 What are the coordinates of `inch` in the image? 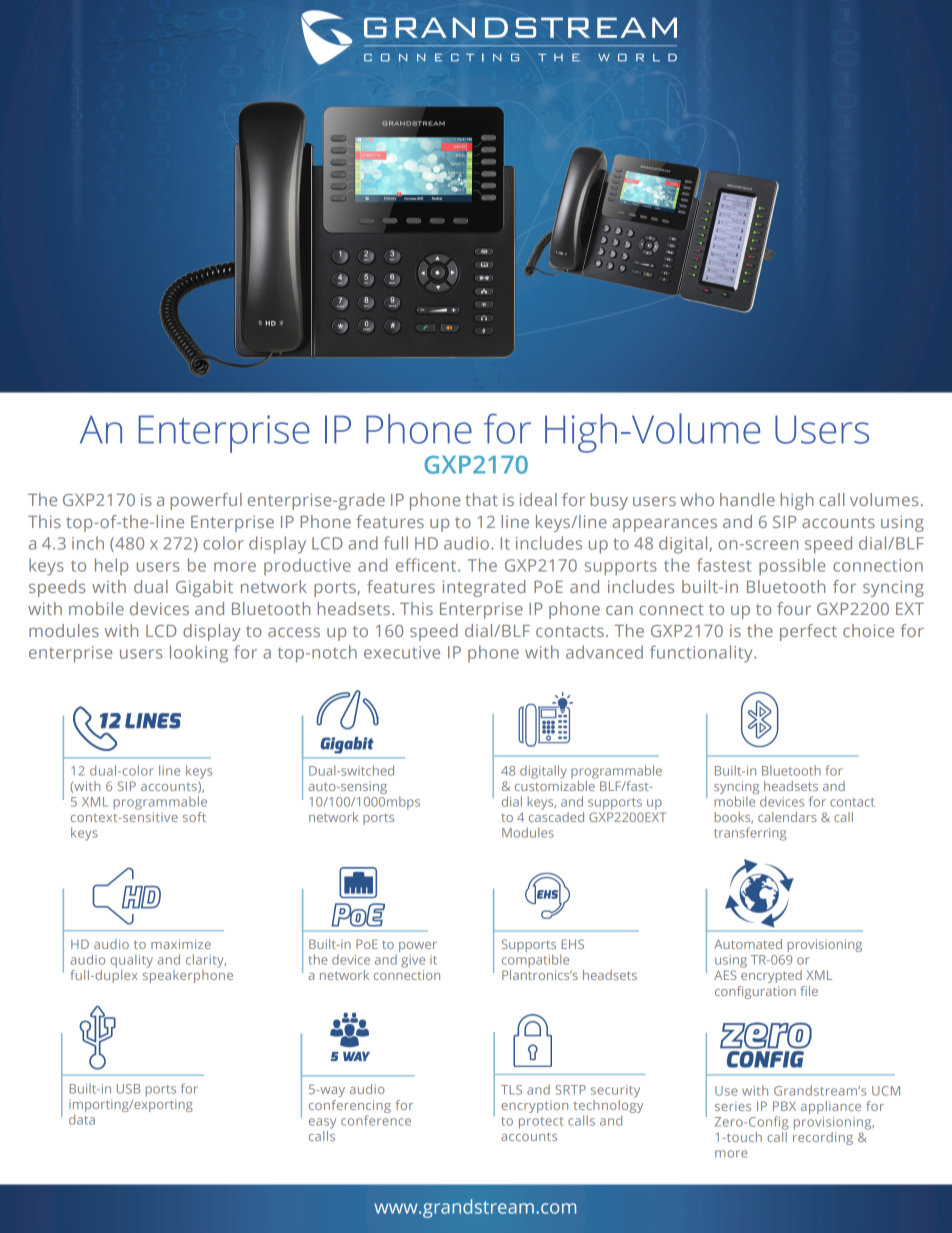 It's located at (88, 543).
